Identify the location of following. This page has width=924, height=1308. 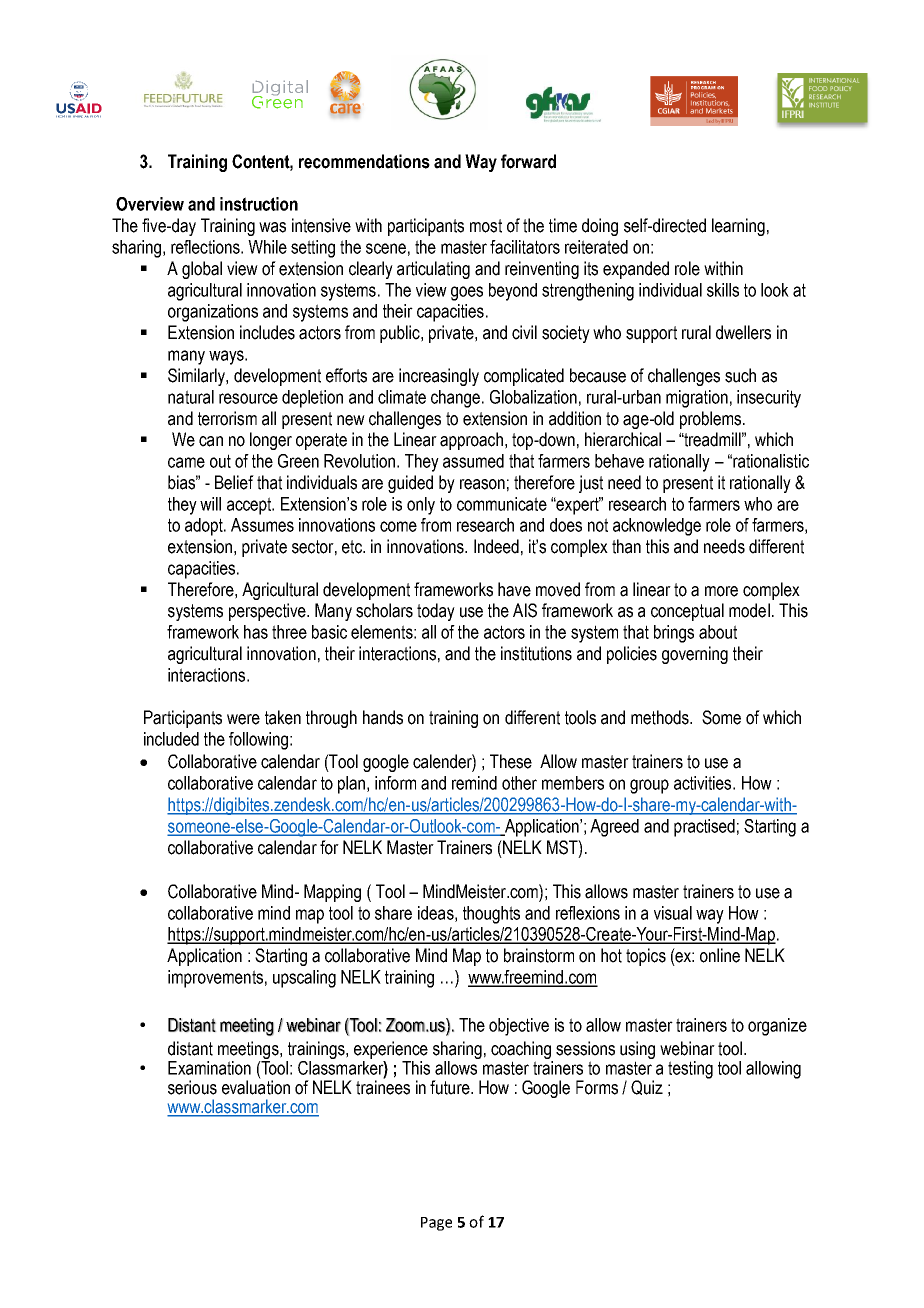
(258, 741).
